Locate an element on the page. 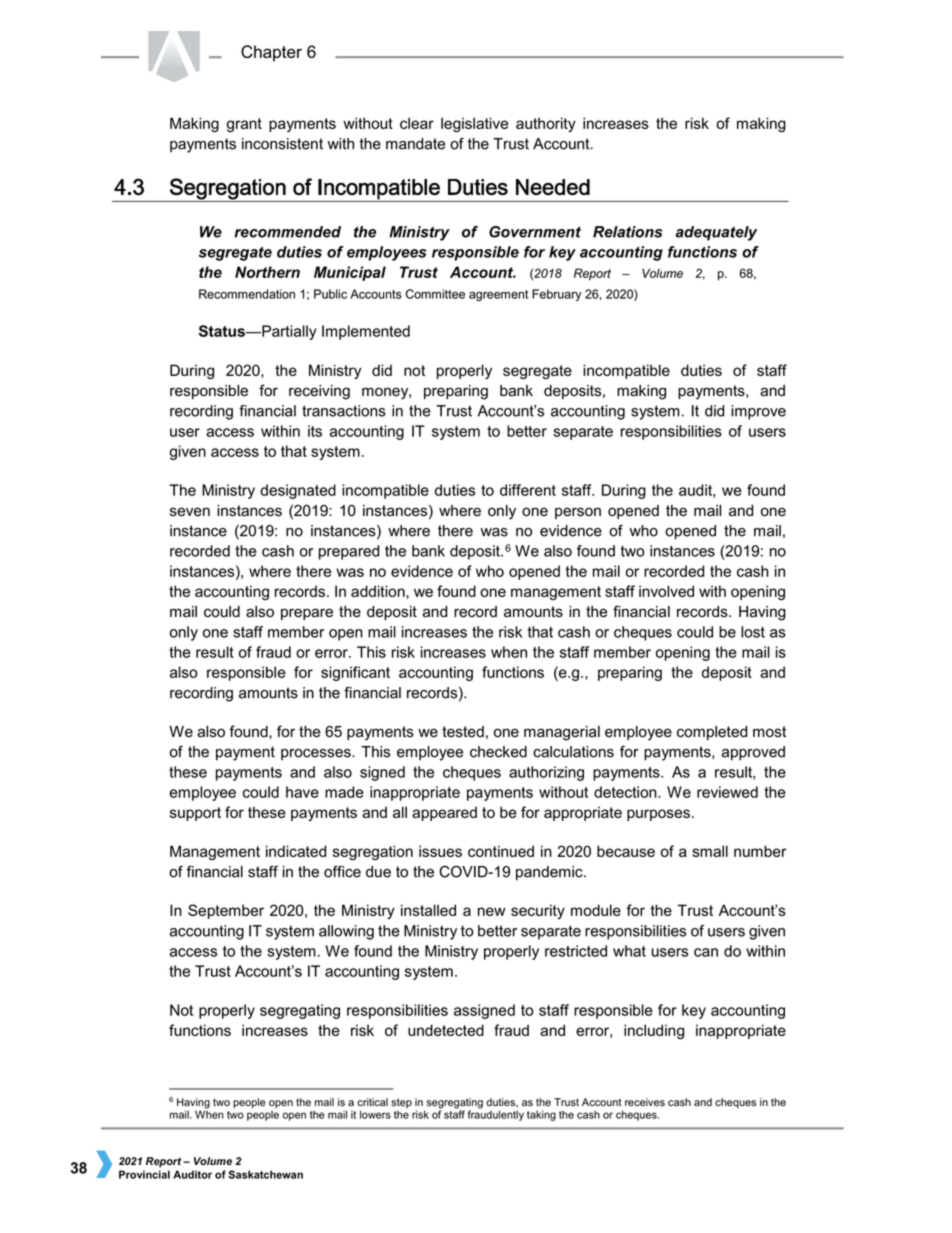  grant is located at coordinates (244, 125).
